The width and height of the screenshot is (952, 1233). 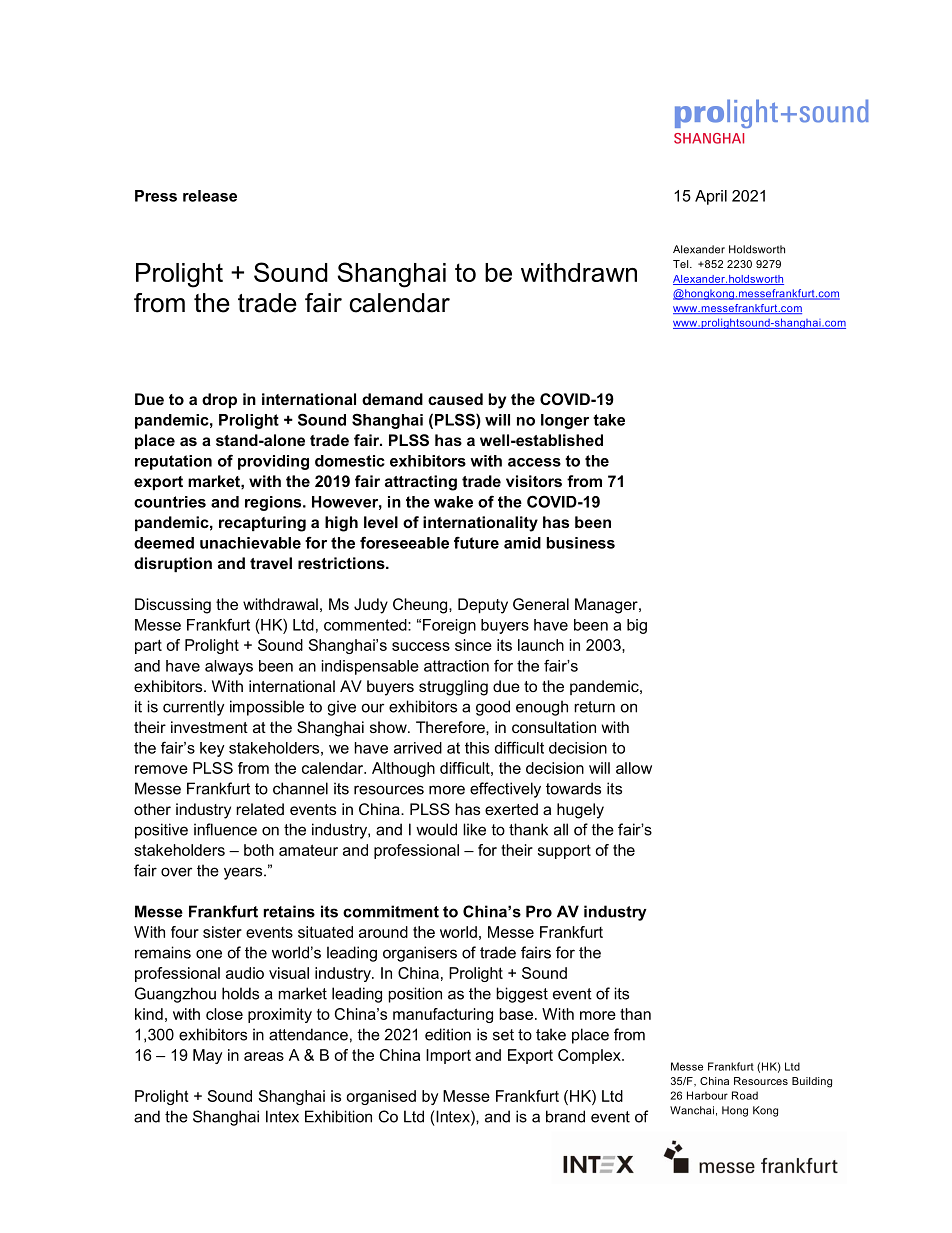 What do you see at coordinates (210, 196) in the screenshot?
I see `release` at bounding box center [210, 196].
